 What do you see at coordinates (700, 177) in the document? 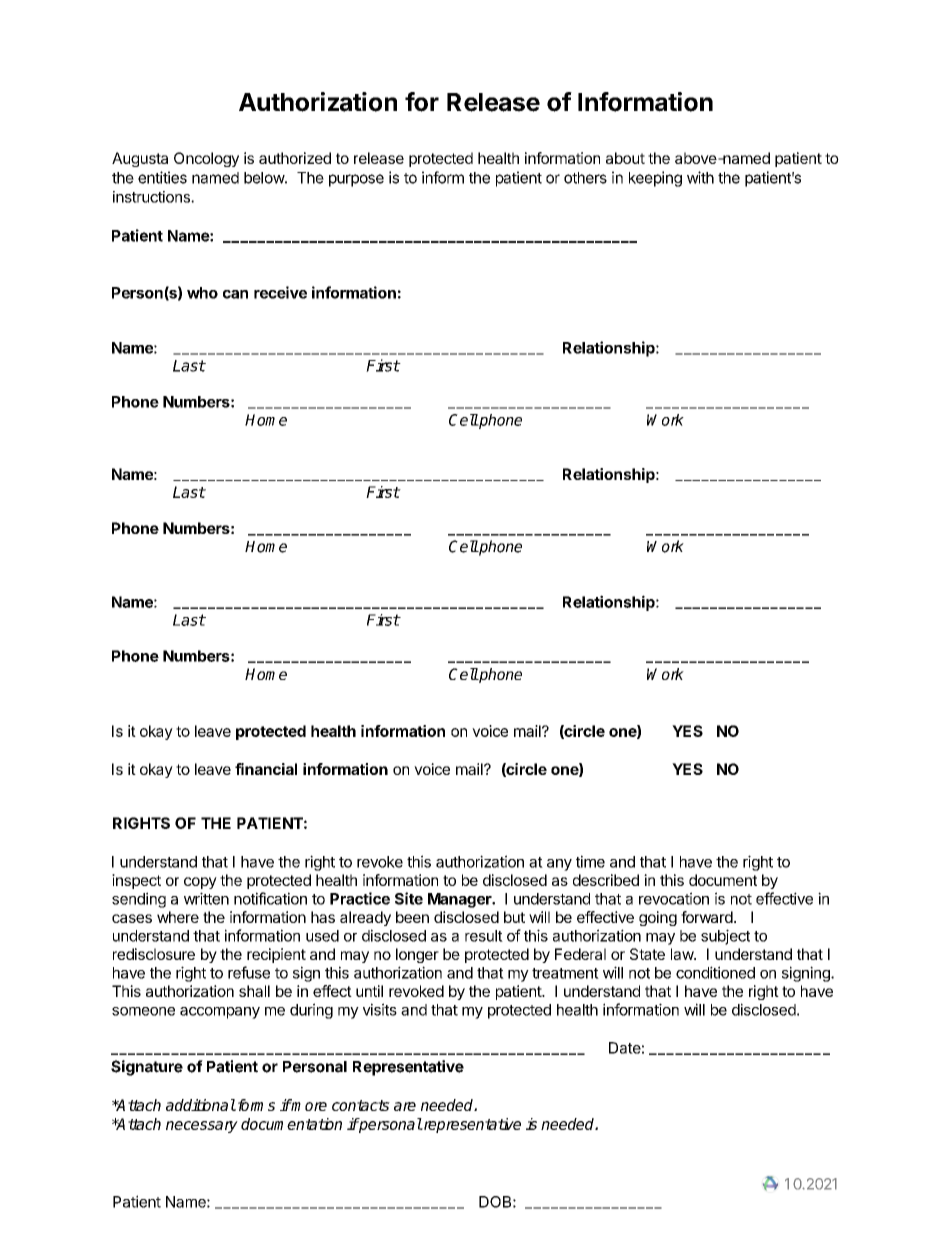
I see `with` at bounding box center [700, 177].
